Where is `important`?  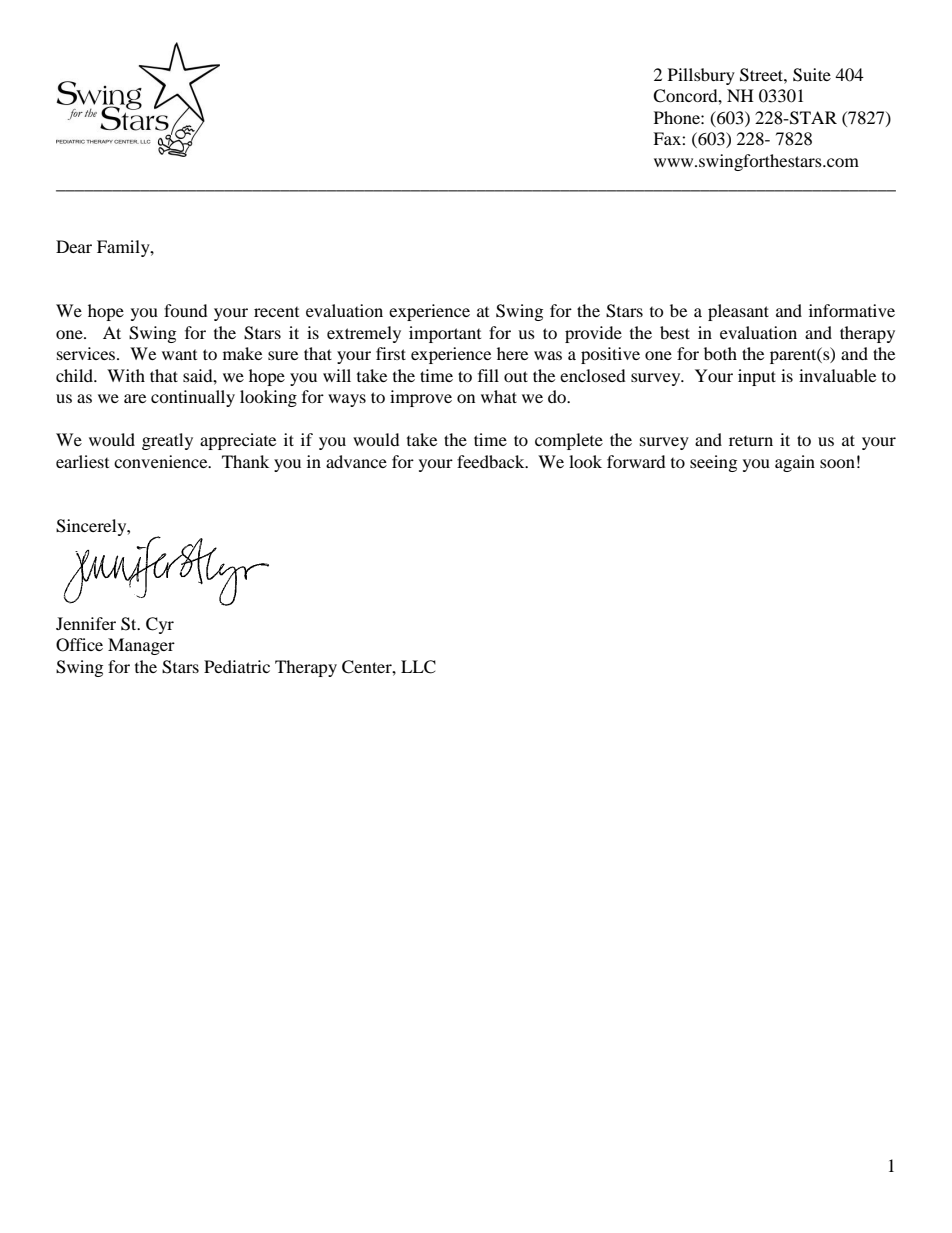
important is located at coordinates (445, 334).
